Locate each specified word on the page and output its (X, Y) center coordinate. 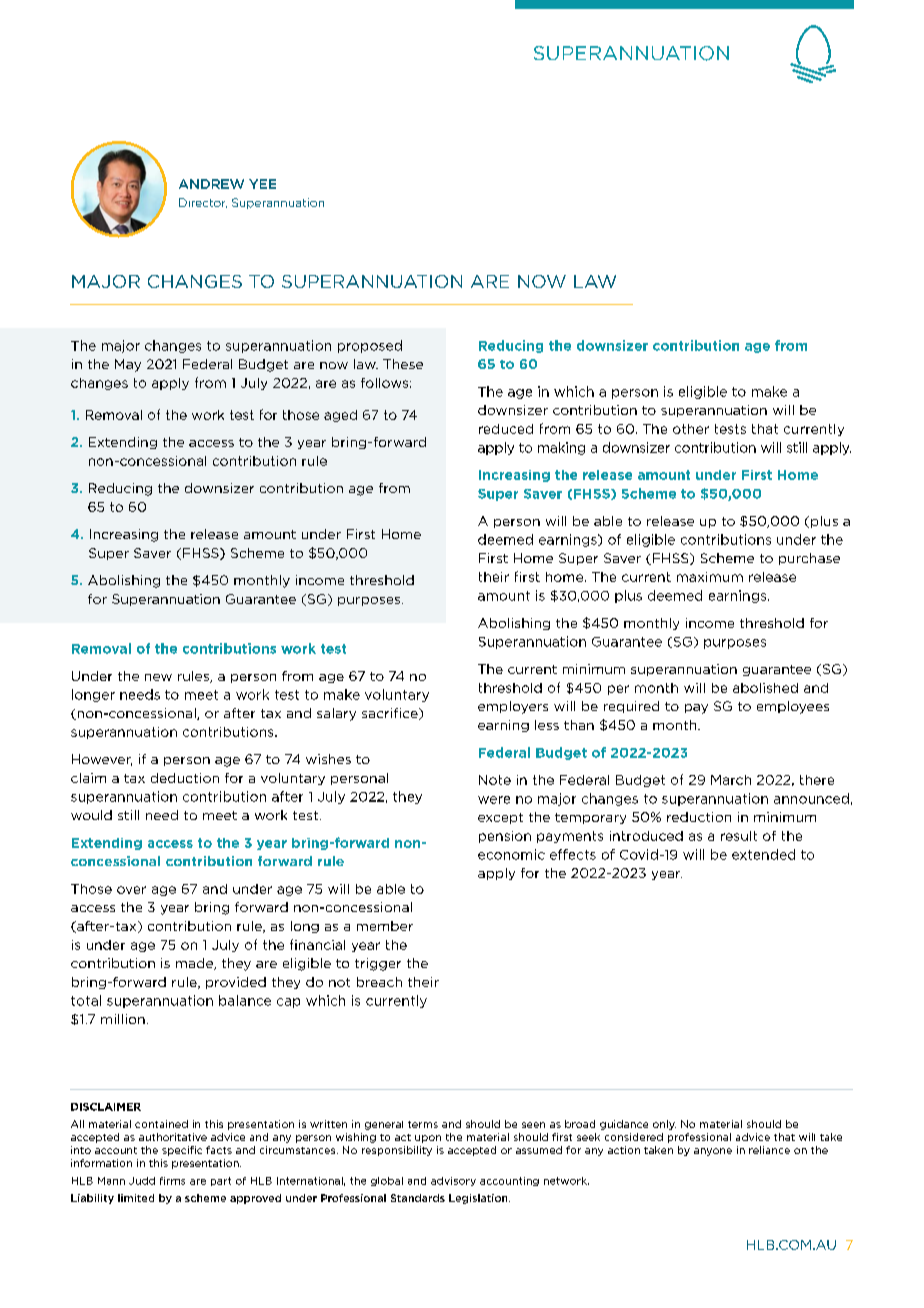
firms (172, 1181)
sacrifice (391, 714)
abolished (765, 688)
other (691, 429)
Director (203, 203)
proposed (370, 346)
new (158, 677)
